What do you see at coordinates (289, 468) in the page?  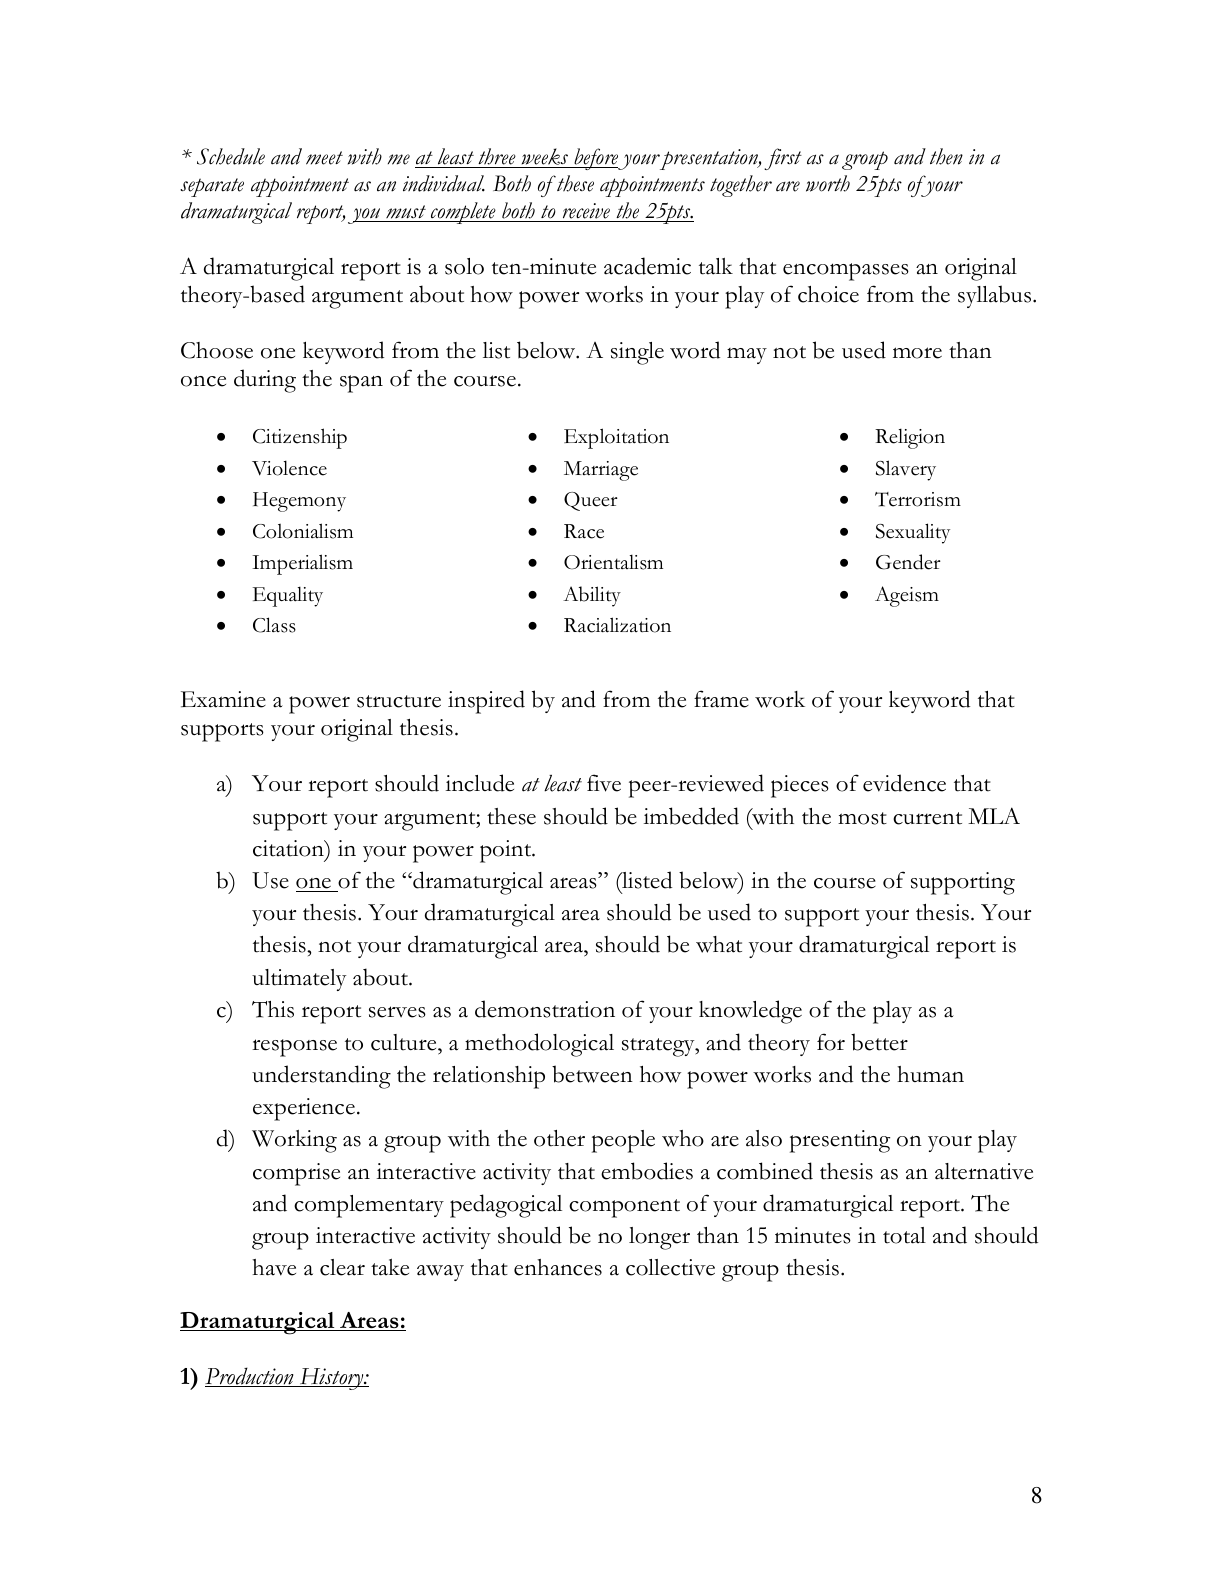 I see `Violence` at bounding box center [289, 468].
